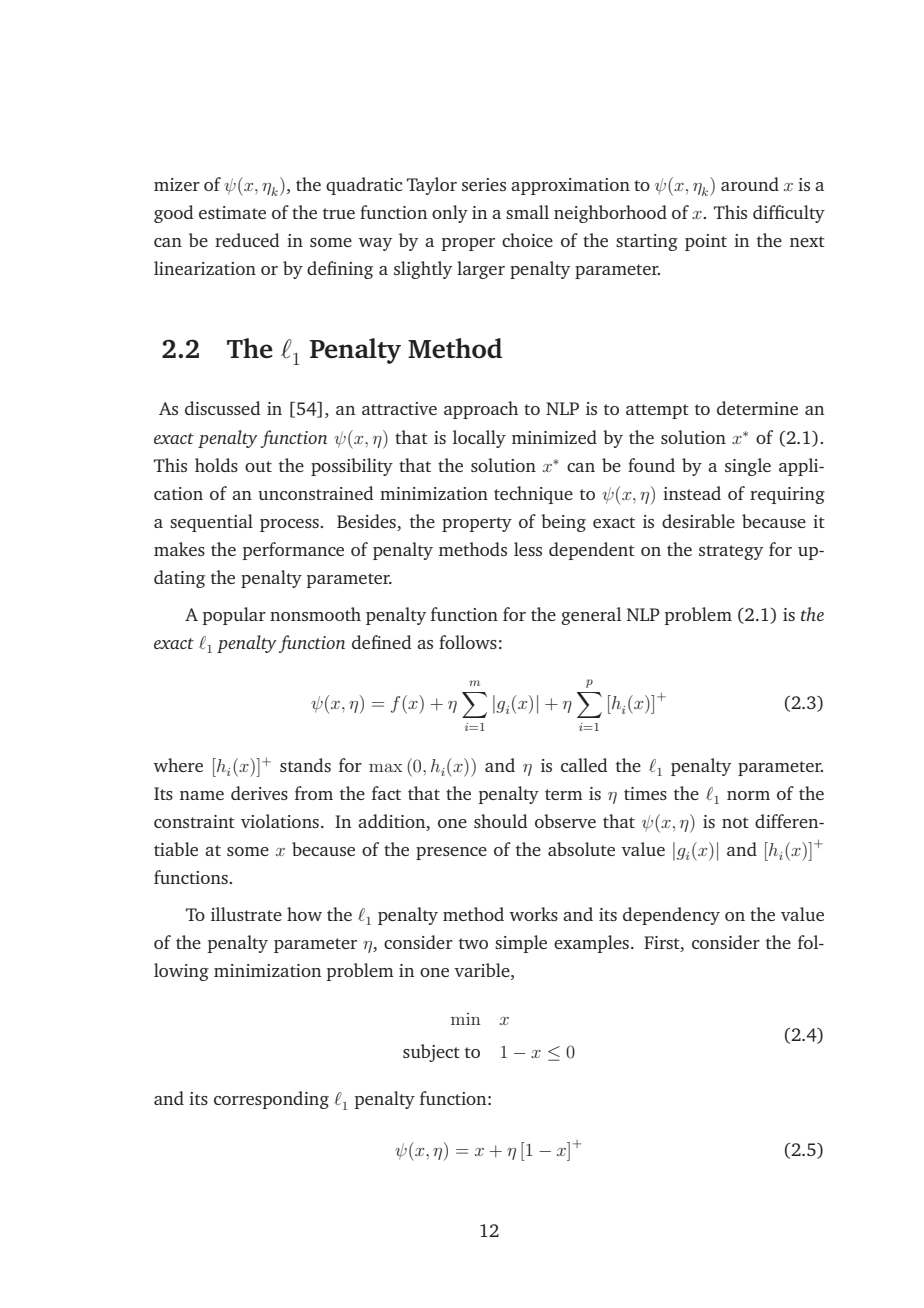 The height and width of the image is (1308, 924). I want to click on popular, so click(234, 616).
